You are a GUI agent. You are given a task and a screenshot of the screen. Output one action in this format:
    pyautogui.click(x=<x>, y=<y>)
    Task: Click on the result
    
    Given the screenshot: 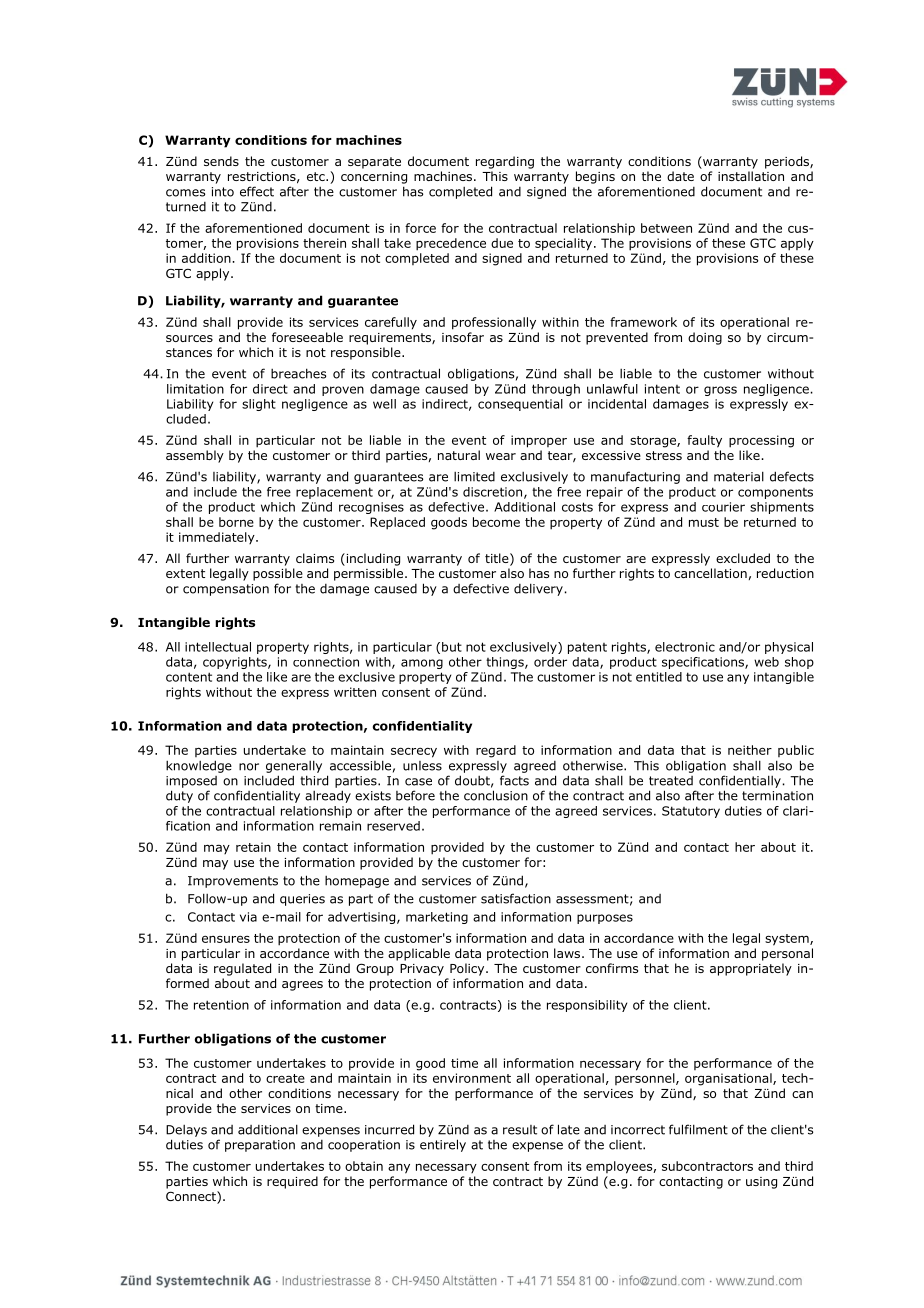 What is the action you would take?
    pyautogui.click(x=520, y=1130)
